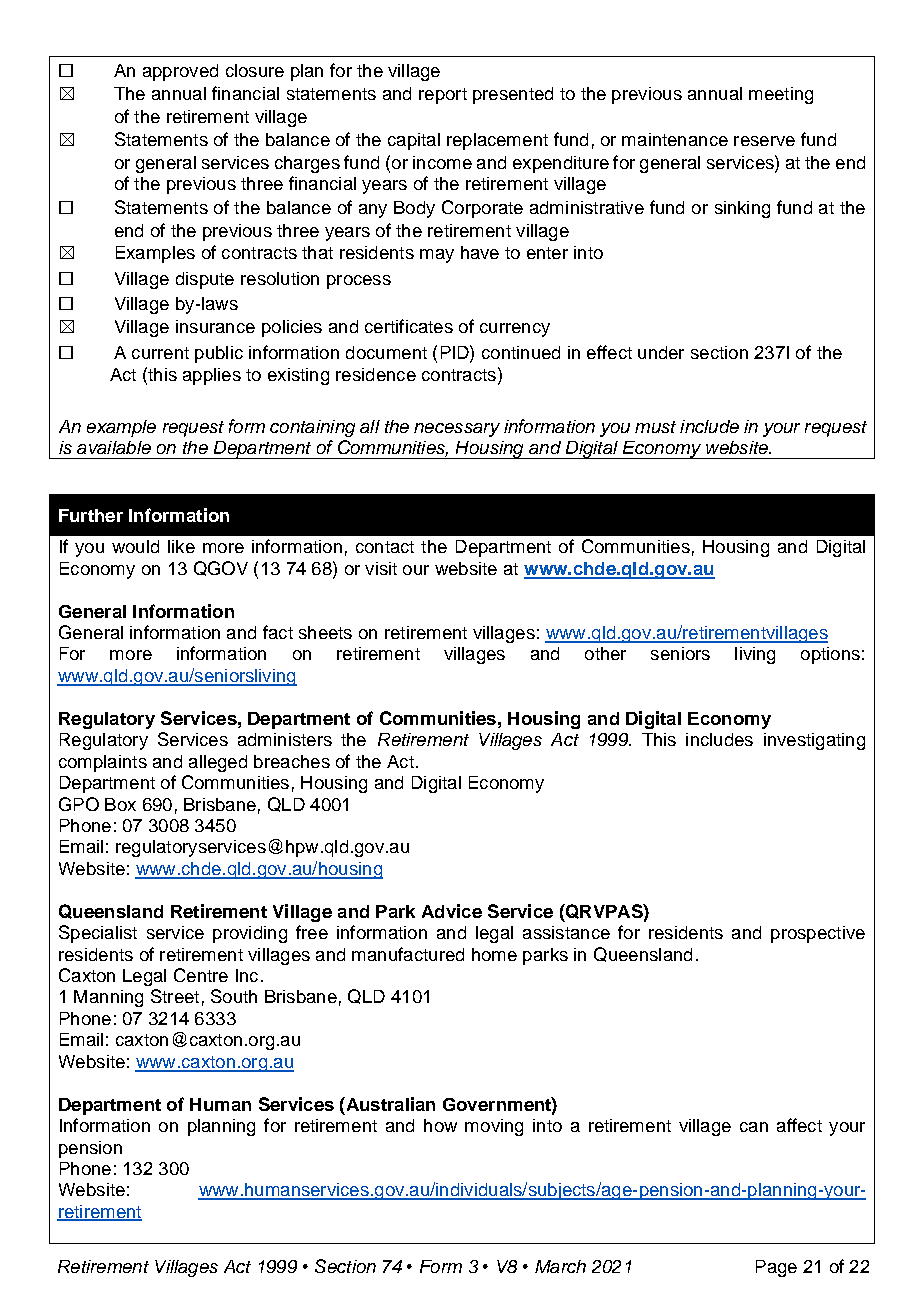 The width and height of the image is (924, 1308). What do you see at coordinates (175, 996) in the image?
I see `Street` at bounding box center [175, 996].
